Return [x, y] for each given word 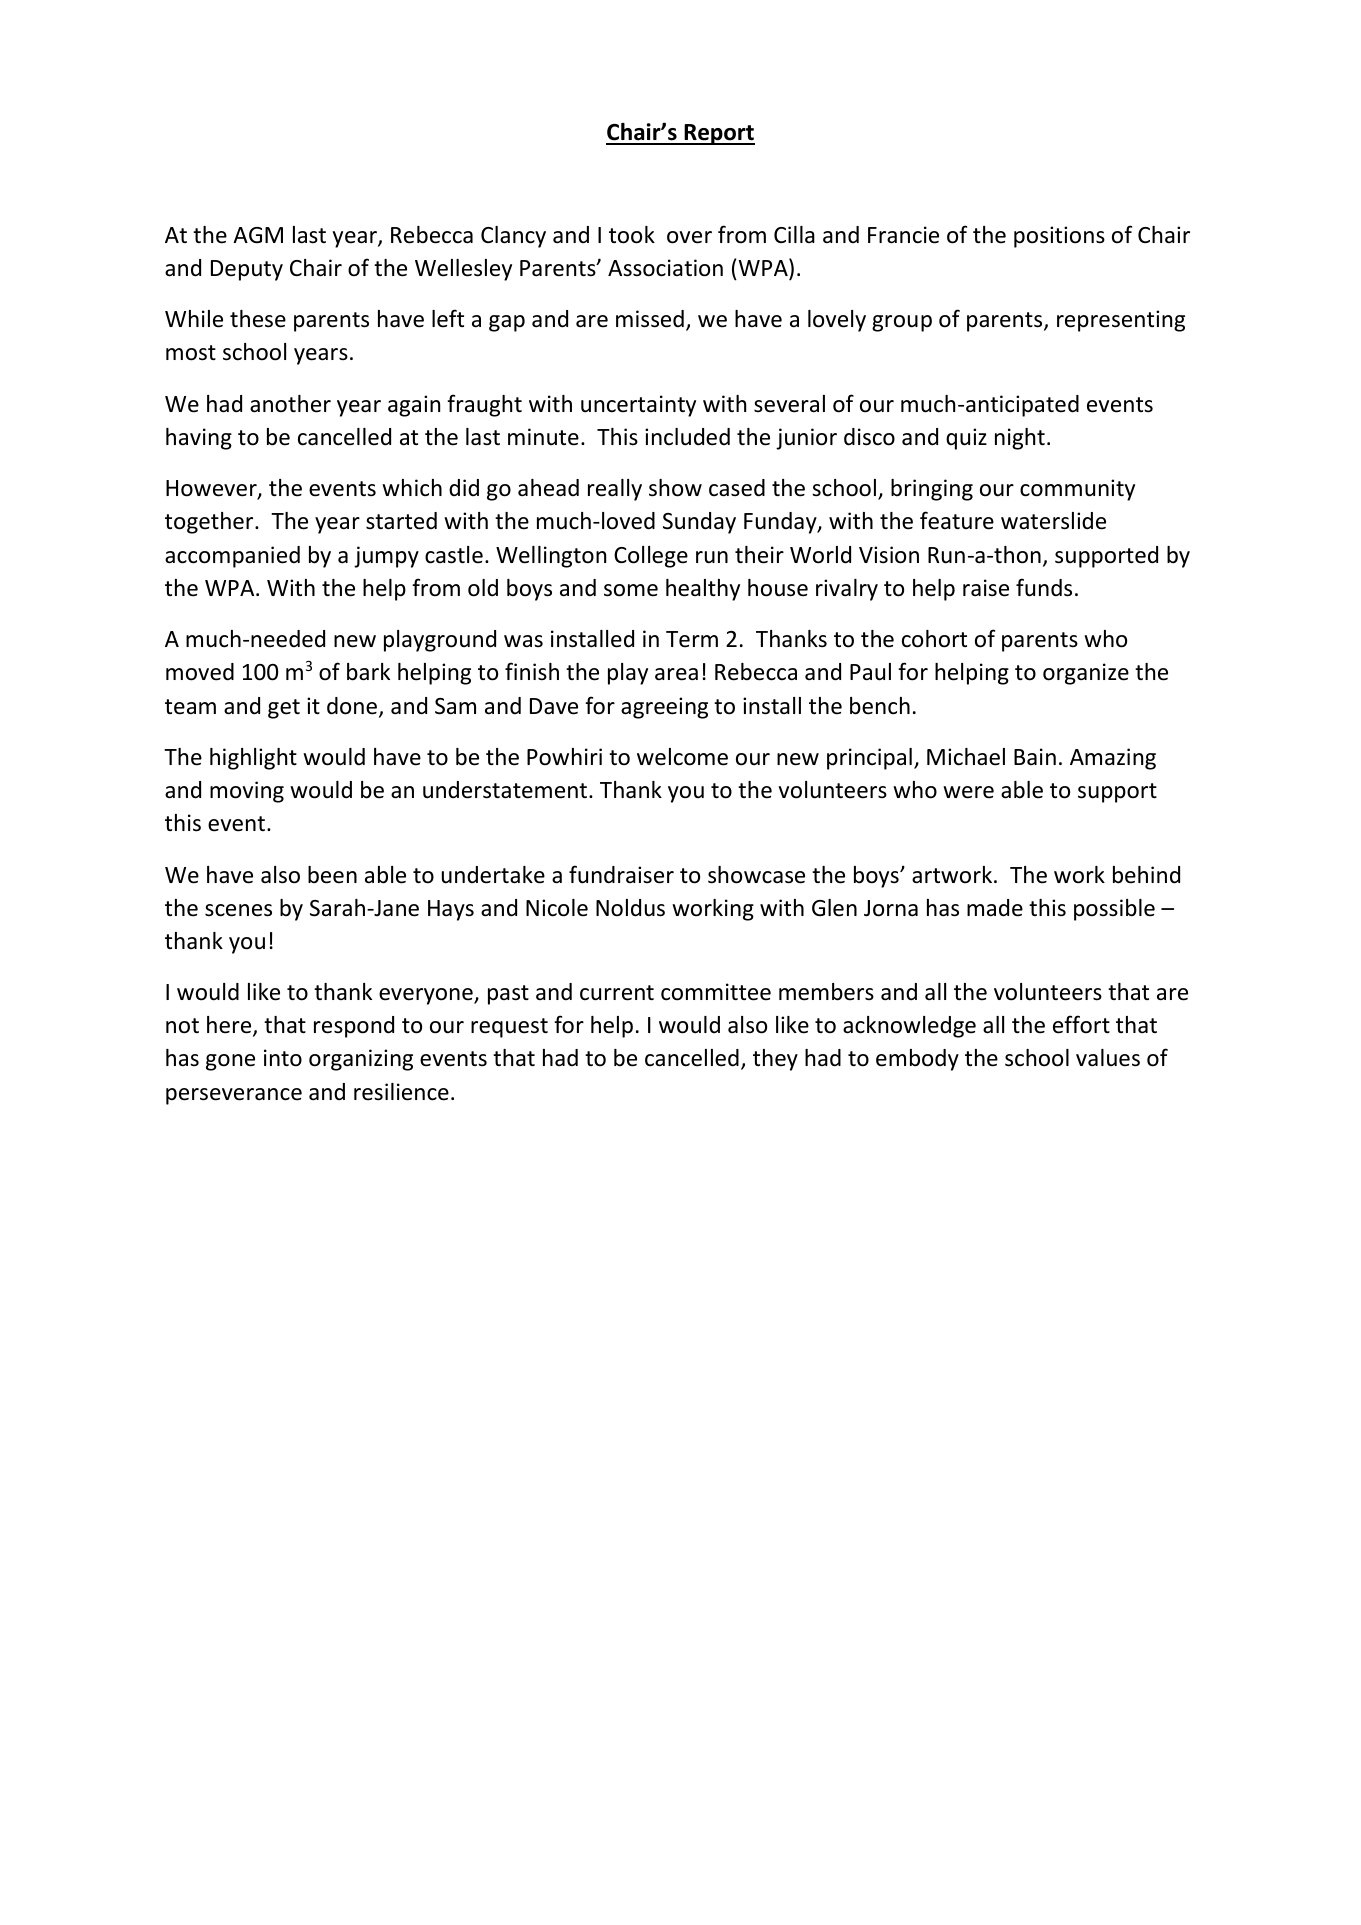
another [290, 404]
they [775, 1060]
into [283, 1058]
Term [692, 639]
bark [368, 672]
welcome [682, 757]
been [332, 875]
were [968, 792]
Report [718, 134]
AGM [258, 235]
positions [1059, 237]
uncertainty [638, 406]
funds [1044, 587]
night [1020, 439]
